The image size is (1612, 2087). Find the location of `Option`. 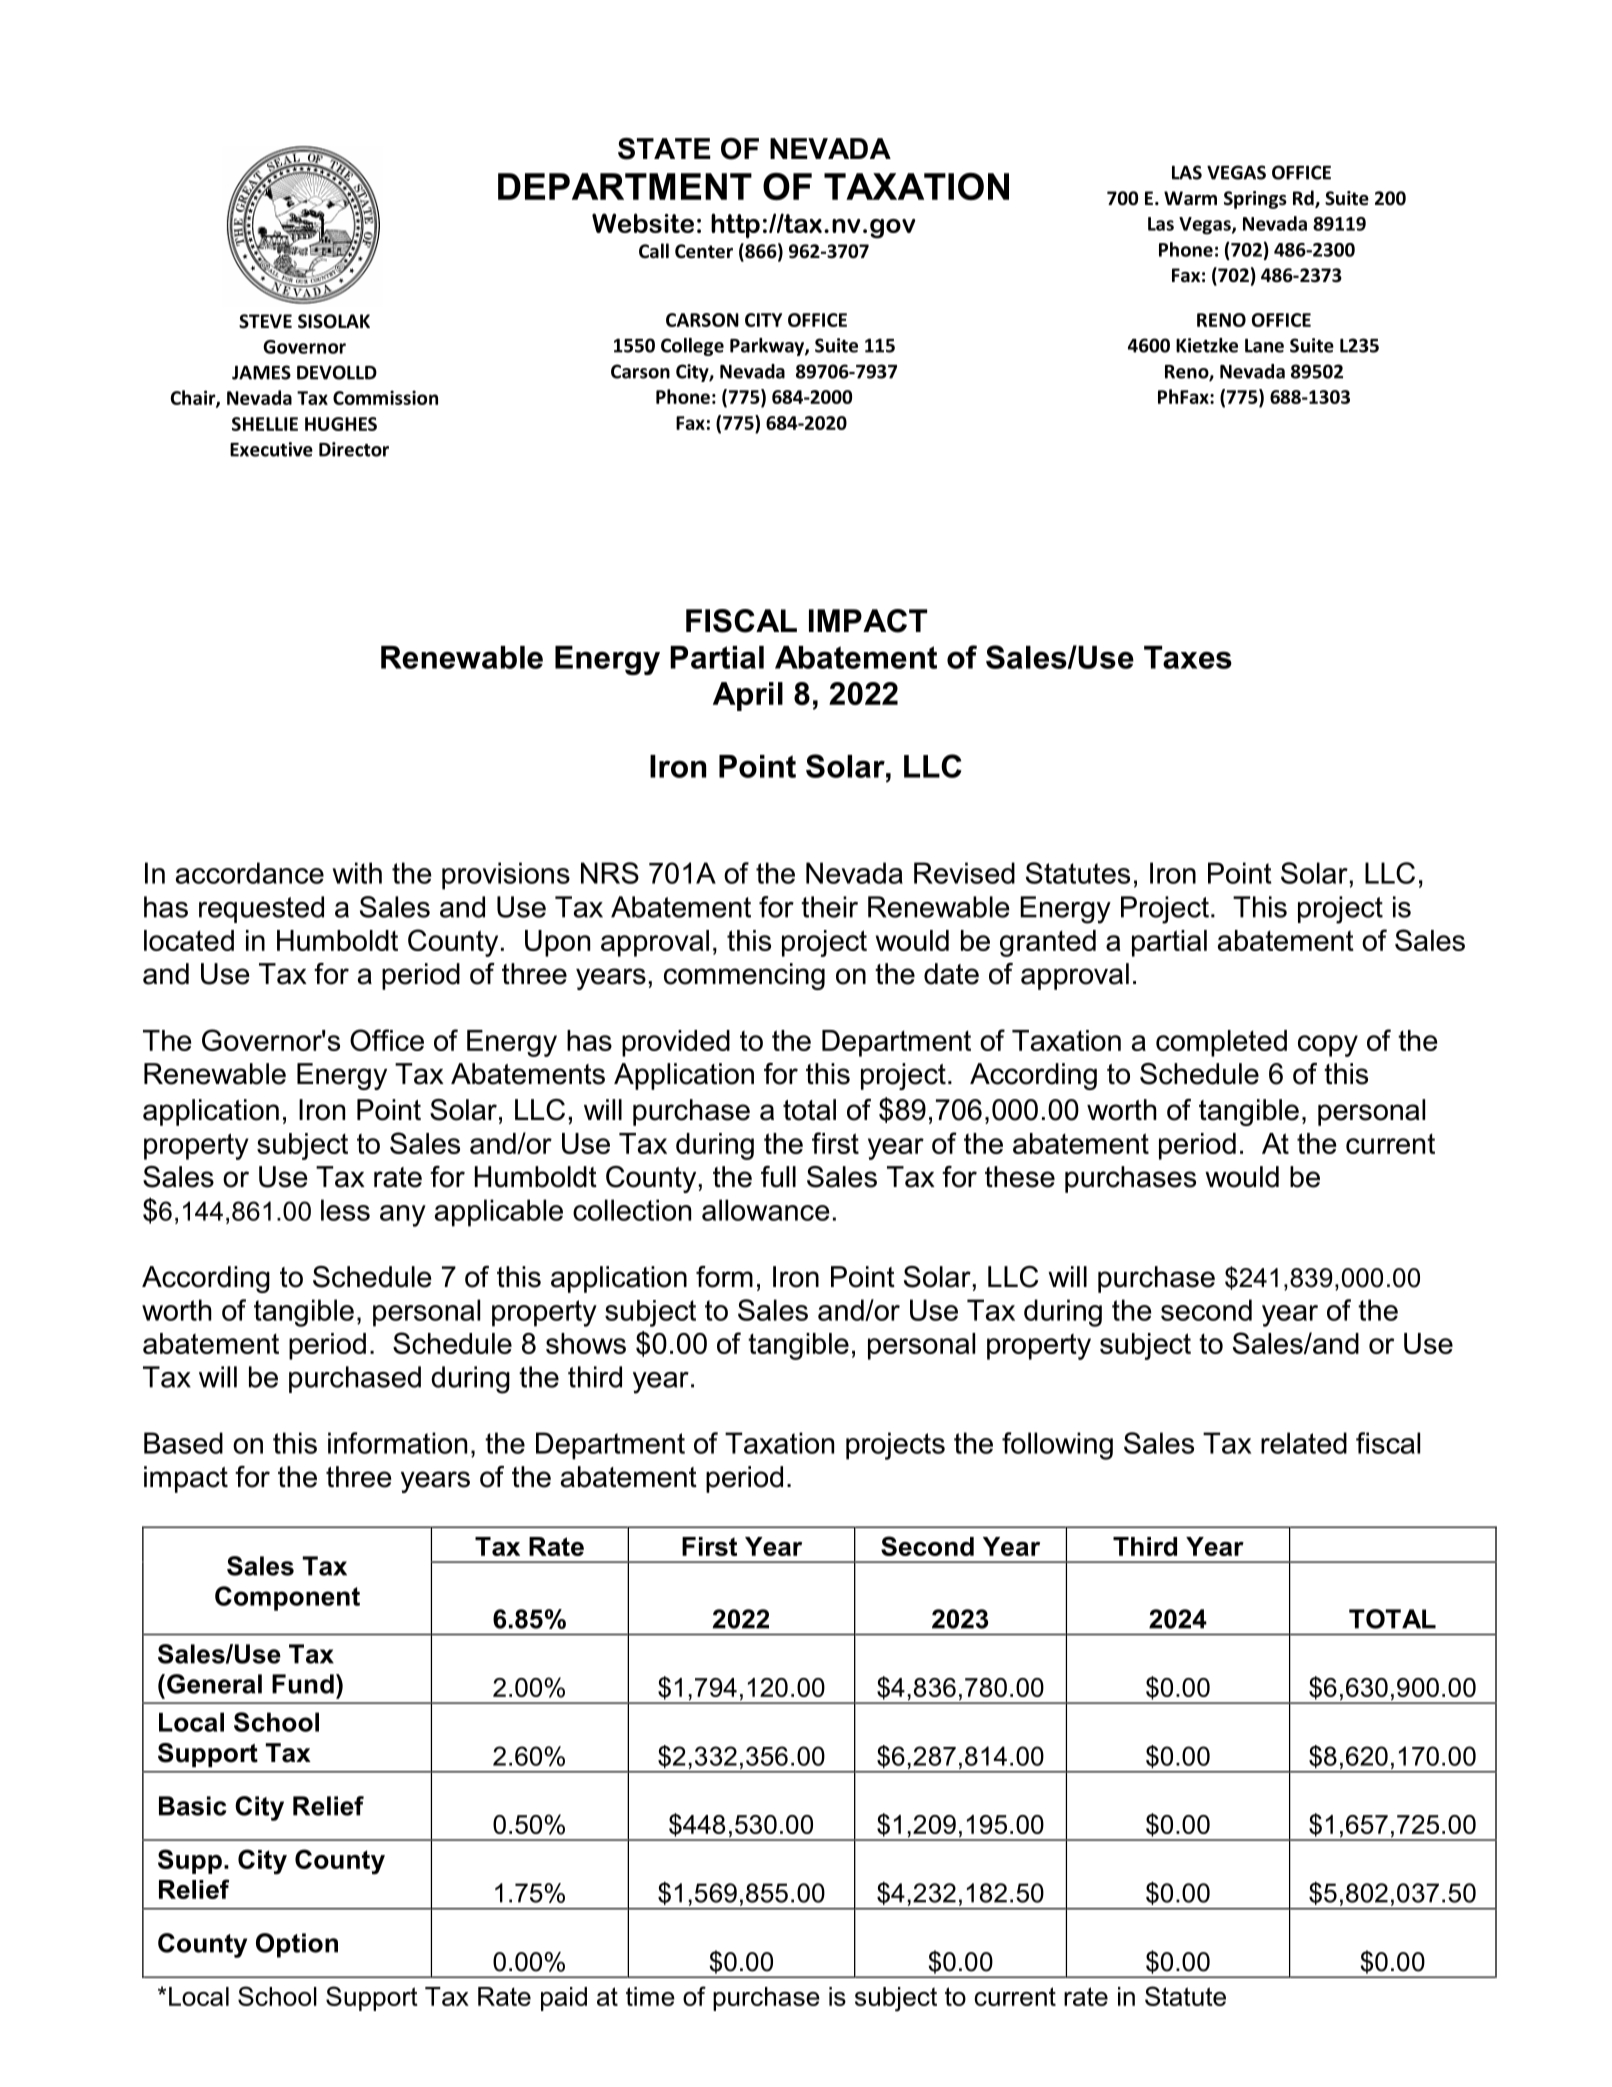

Option is located at coordinates (297, 1945).
